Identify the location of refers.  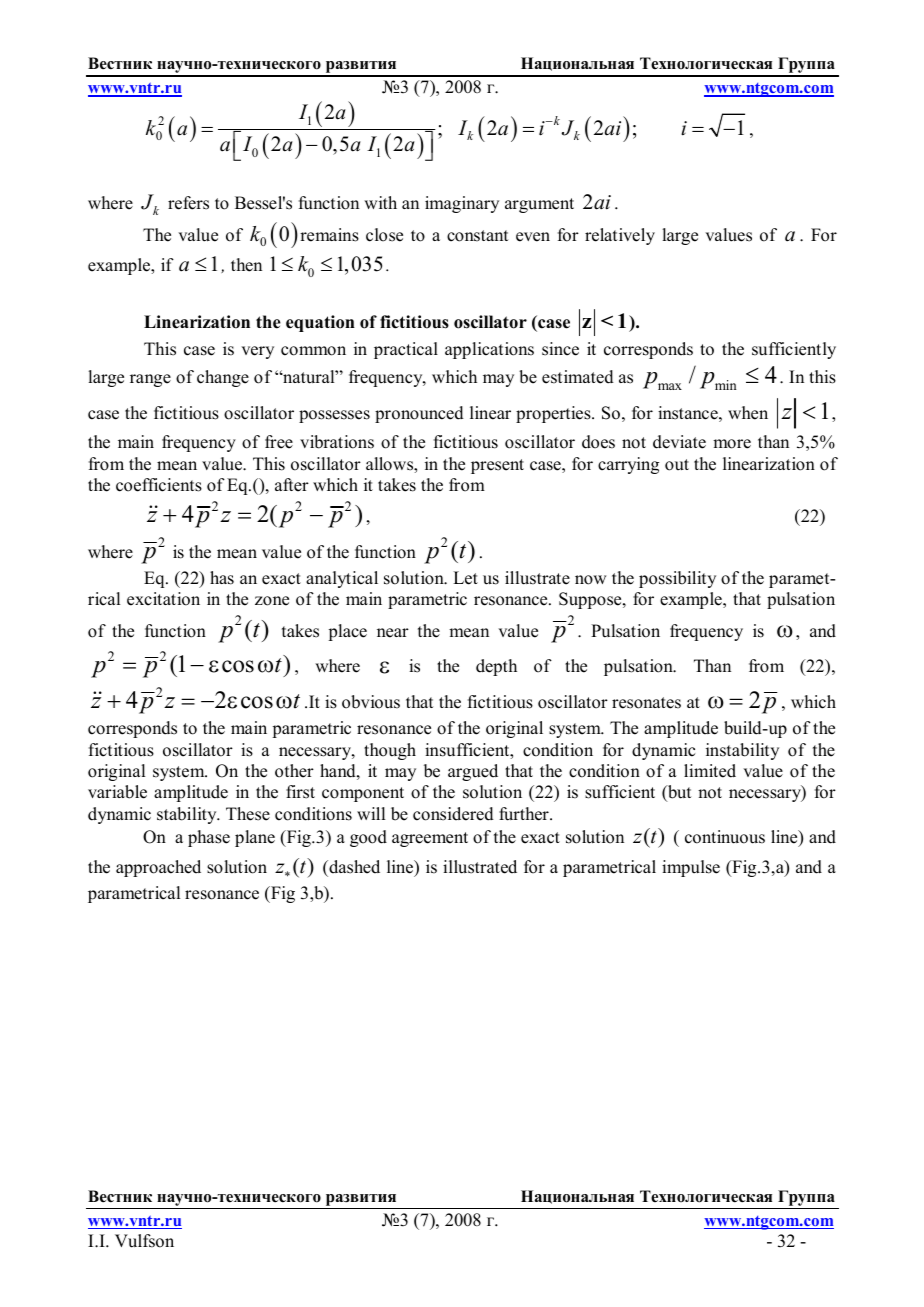
(188, 203).
